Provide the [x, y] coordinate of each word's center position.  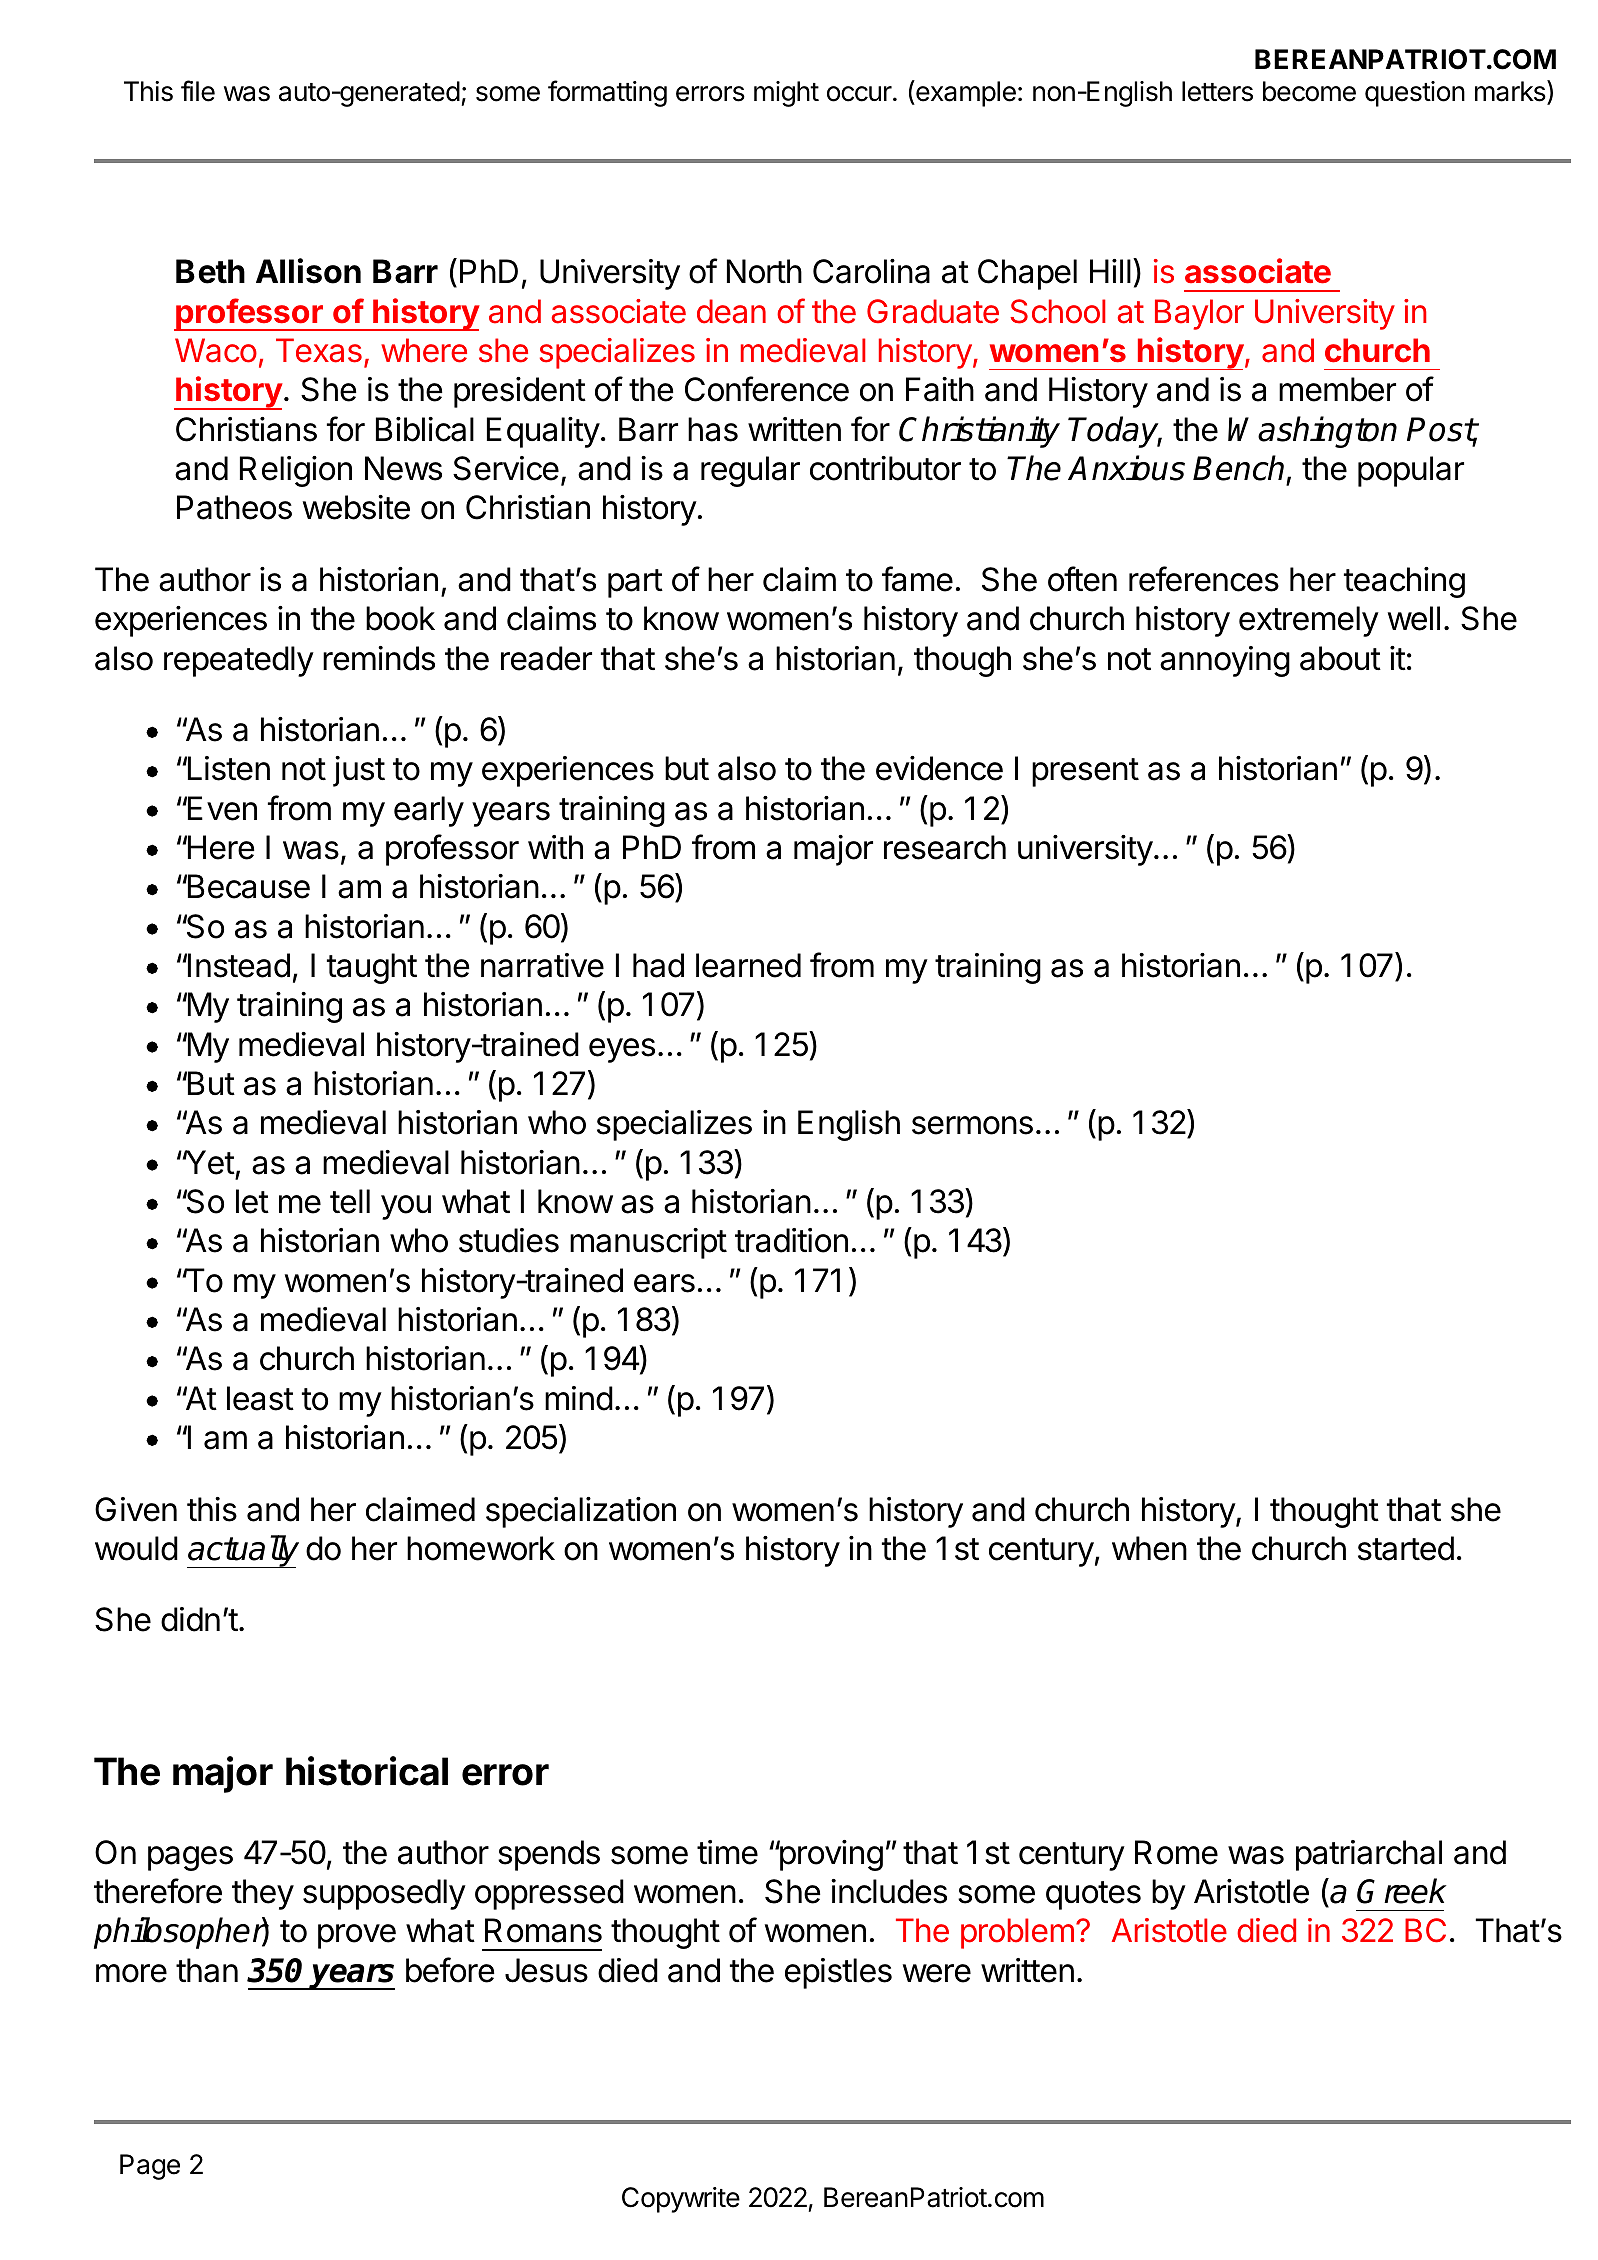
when [1149, 1548]
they [263, 1894]
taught [372, 968]
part [635, 583]
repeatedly [239, 661]
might [786, 94]
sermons [972, 1125]
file [198, 91]
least [260, 1398]
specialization [581, 1512]
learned [748, 965]
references [1204, 579]
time [727, 1852]
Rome [1176, 1852]
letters [1217, 91]
